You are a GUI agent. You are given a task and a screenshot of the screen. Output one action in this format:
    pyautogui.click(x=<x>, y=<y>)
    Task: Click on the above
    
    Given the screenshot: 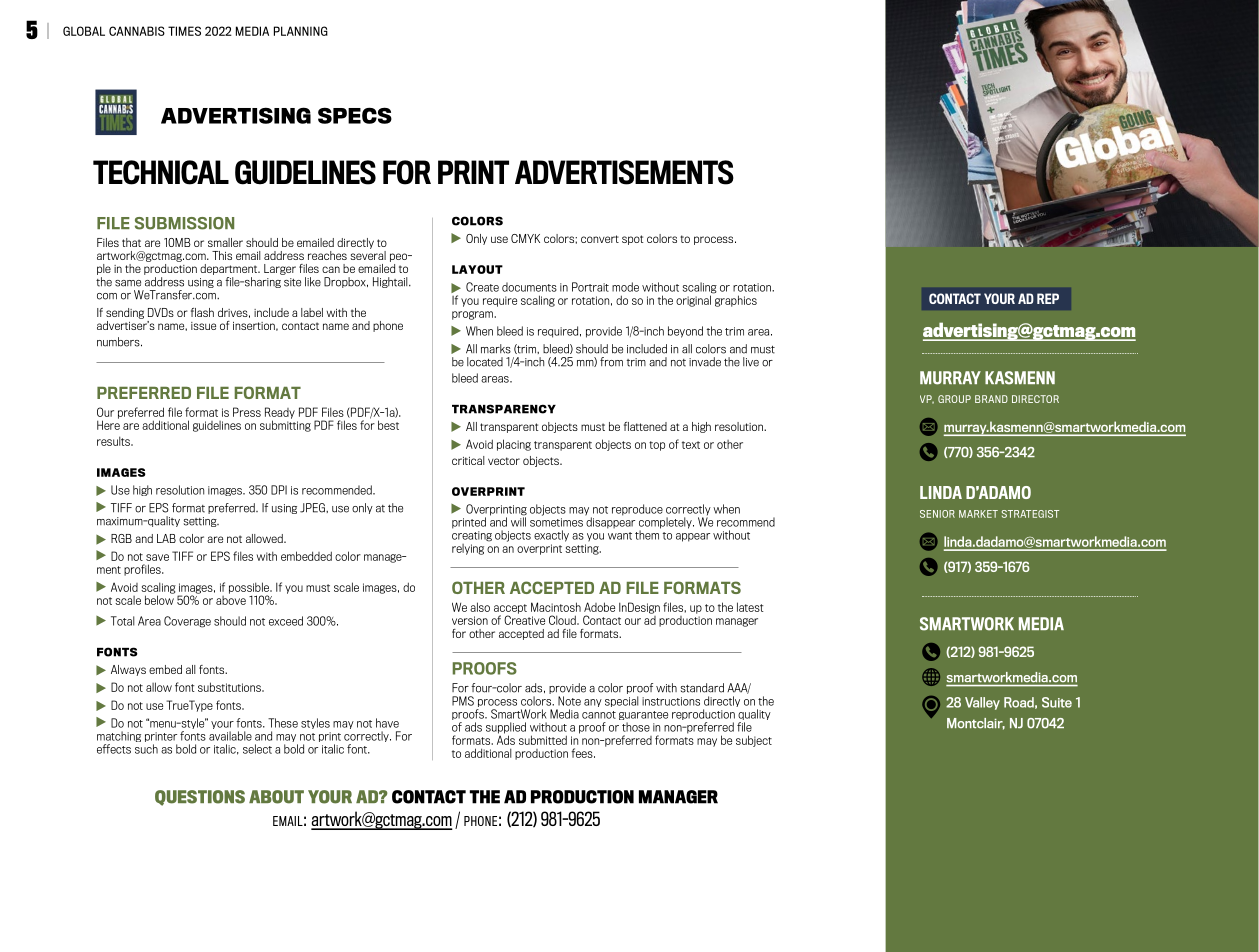 What is the action you would take?
    pyautogui.click(x=231, y=599)
